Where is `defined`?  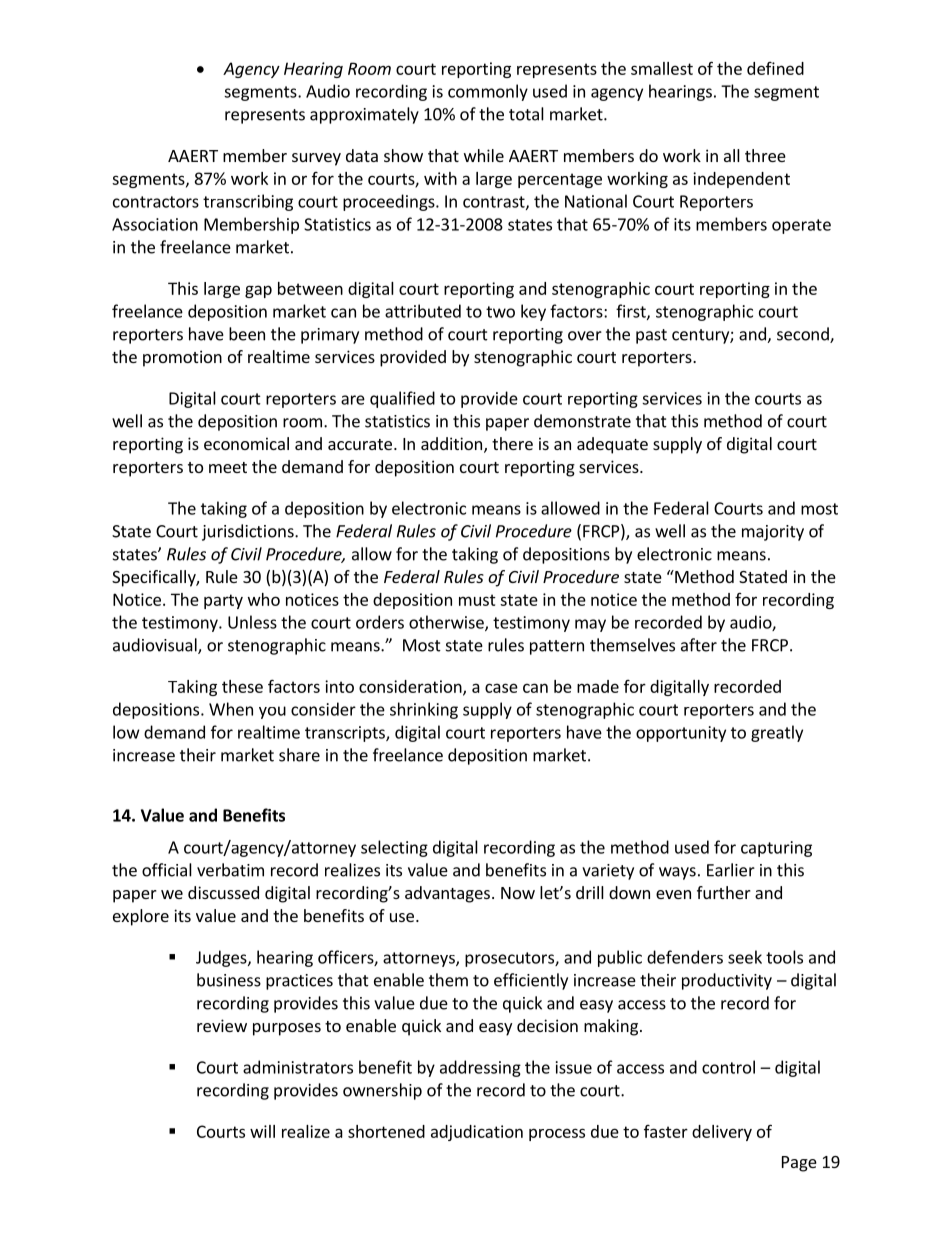 defined is located at coordinates (775, 68).
